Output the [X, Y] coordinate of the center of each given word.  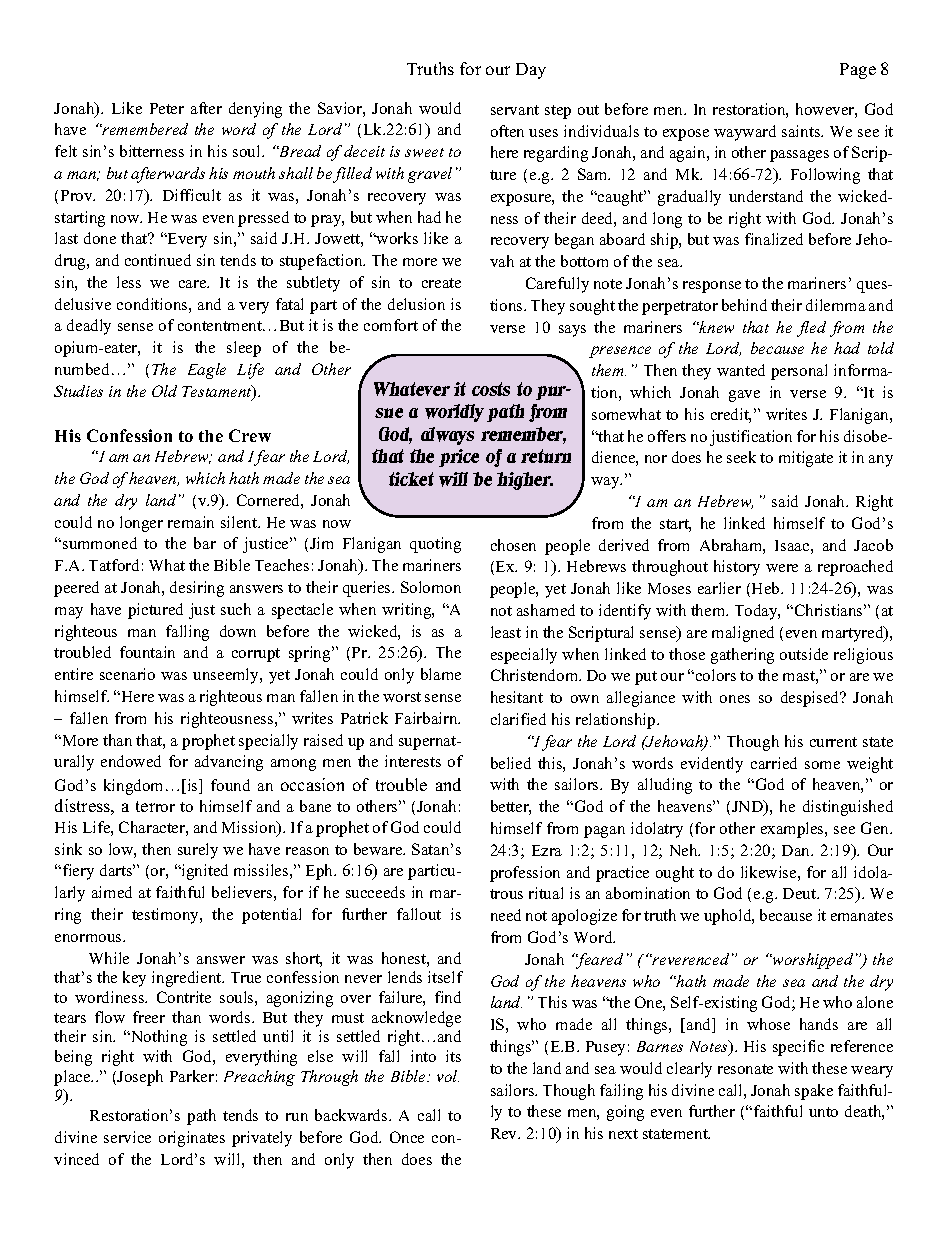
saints [802, 131]
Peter [167, 108]
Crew [250, 435]
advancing [229, 763]
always [447, 436]
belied [511, 763]
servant [515, 110]
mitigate [806, 459]
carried [774, 763]
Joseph [140, 1078]
